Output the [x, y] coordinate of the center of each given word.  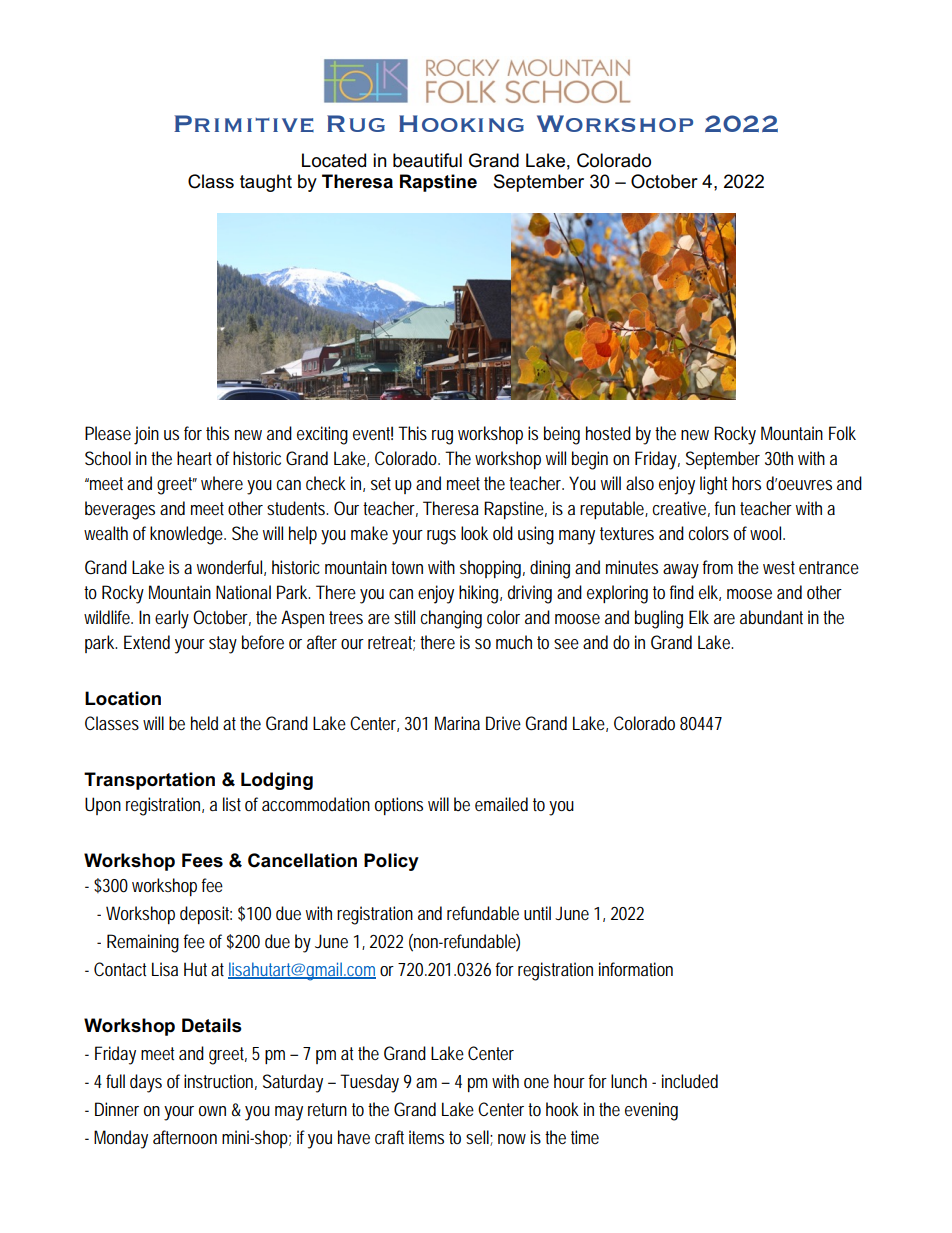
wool [767, 533]
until [537, 913]
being [562, 435]
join [146, 435]
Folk [842, 433]
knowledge [188, 535]
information [636, 969]
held [204, 723]
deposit [206, 915]
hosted [608, 433]
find [681, 592]
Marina [457, 723]
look [474, 533]
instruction [220, 1082]
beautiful [427, 160]
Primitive [244, 123]
